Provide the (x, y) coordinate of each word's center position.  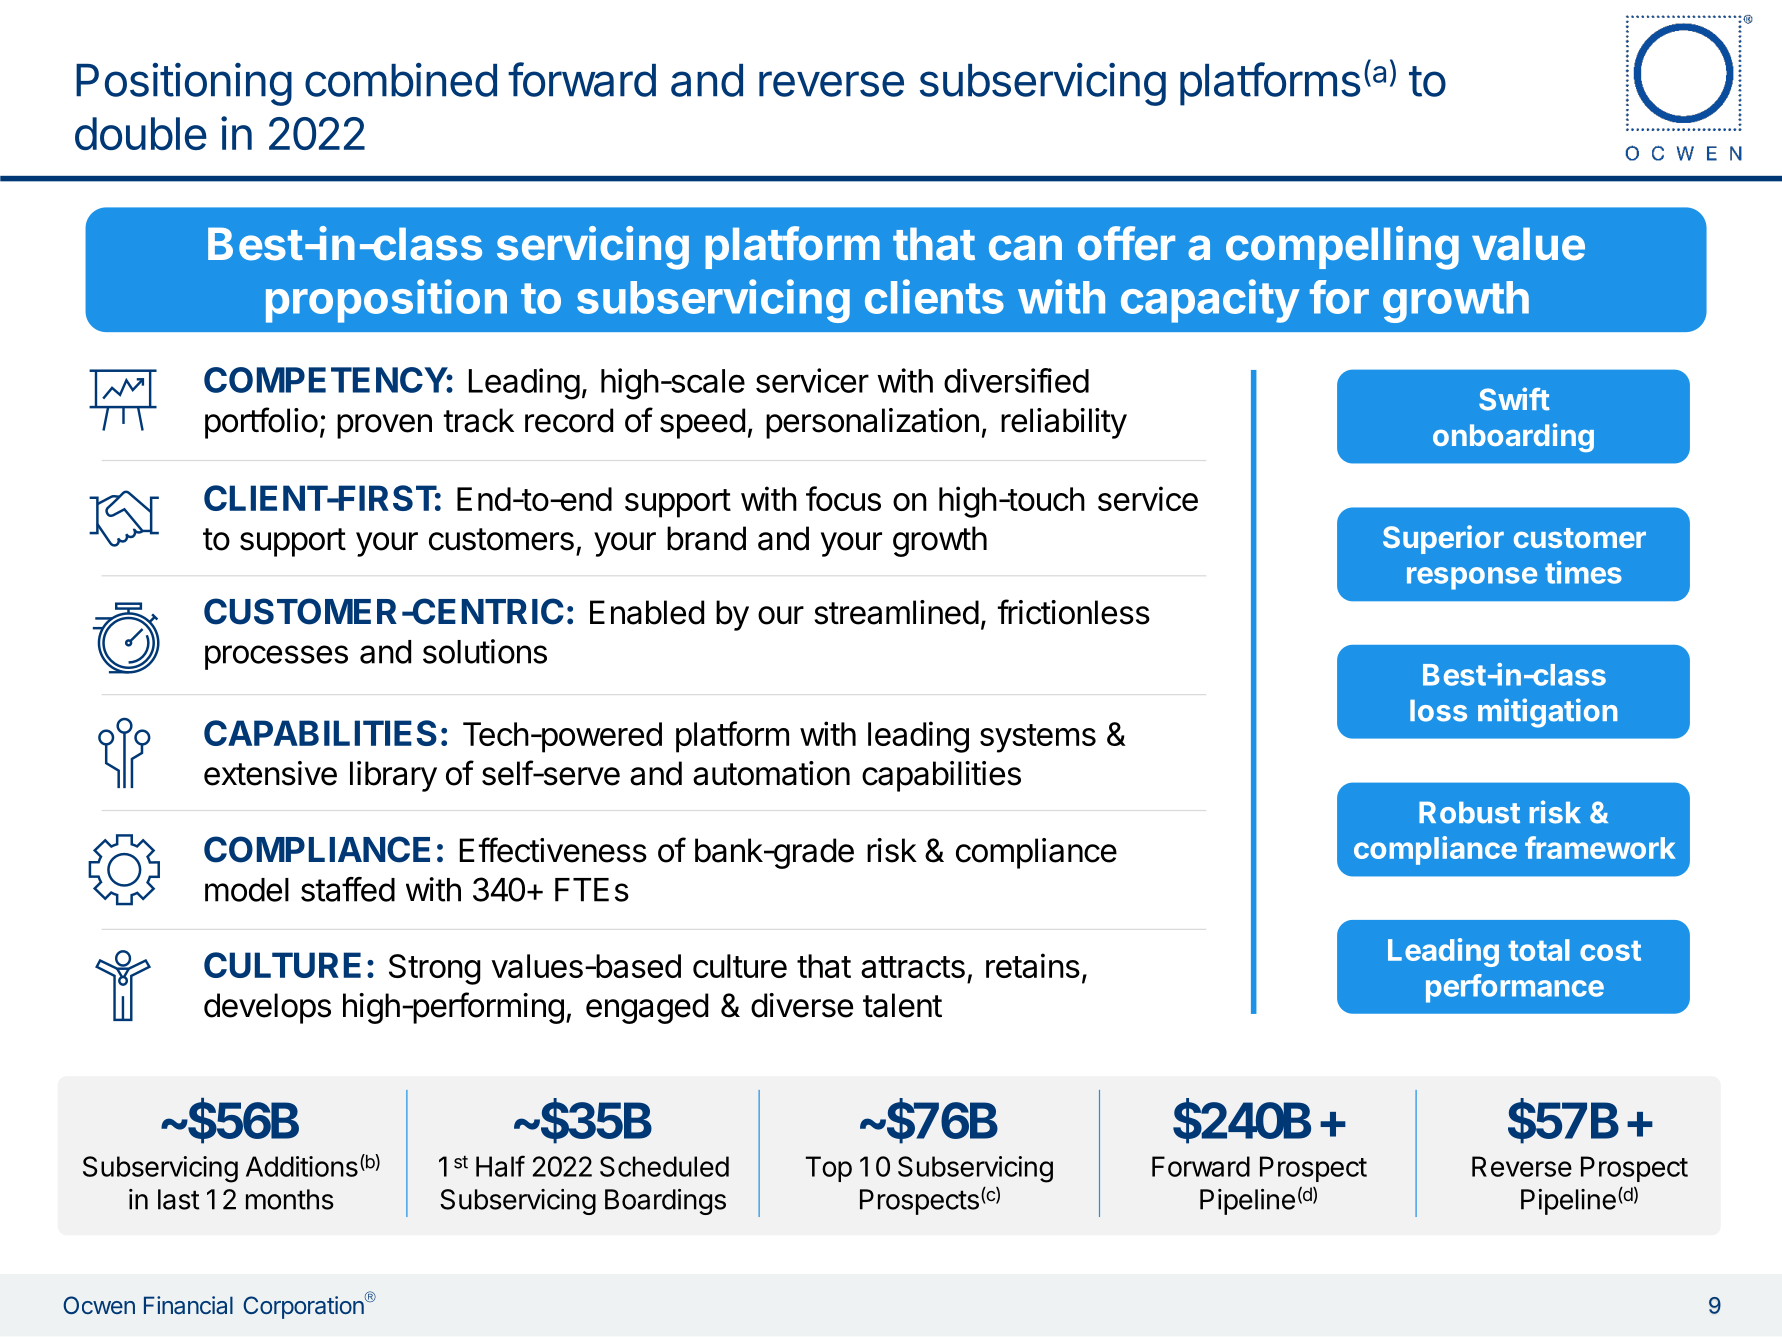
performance (1515, 988)
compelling (1342, 248)
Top (829, 1169)
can (1025, 248)
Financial (188, 1305)
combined (401, 80)
